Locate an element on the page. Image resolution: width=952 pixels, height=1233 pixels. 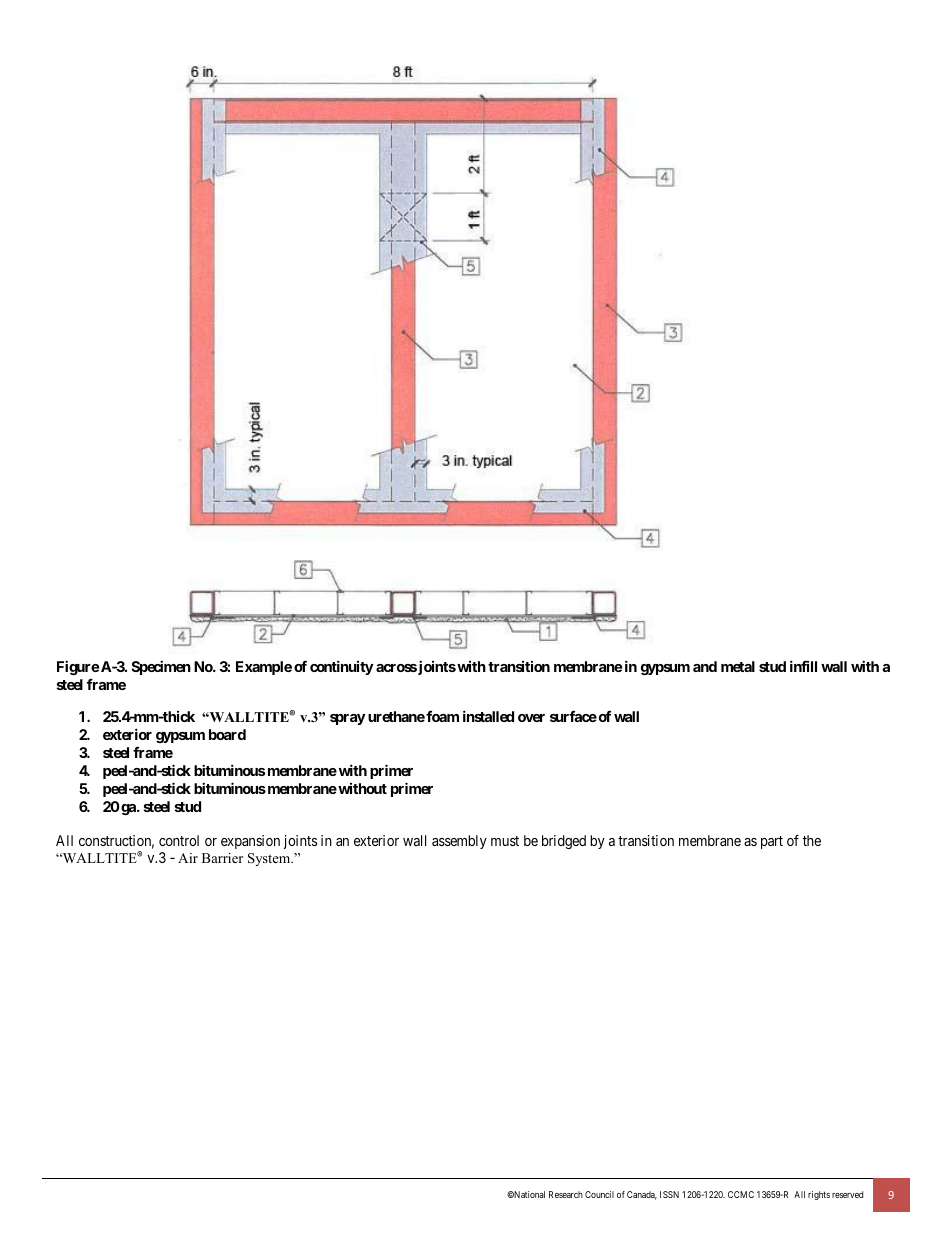
Council is located at coordinates (599, 1194).
